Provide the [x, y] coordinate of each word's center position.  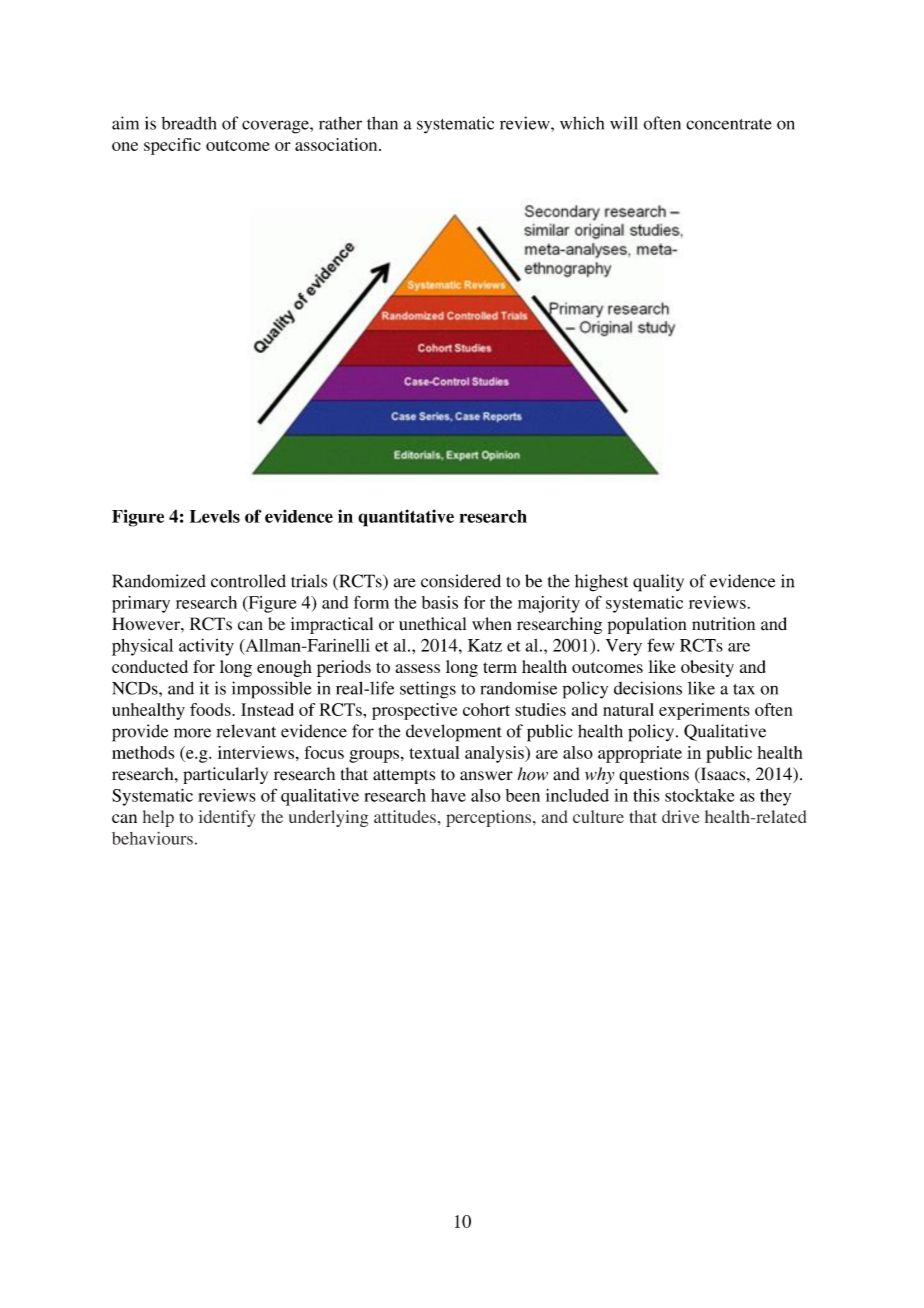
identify [227, 818]
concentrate [729, 124]
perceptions [488, 818]
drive [681, 816]
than [382, 123]
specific [172, 146]
